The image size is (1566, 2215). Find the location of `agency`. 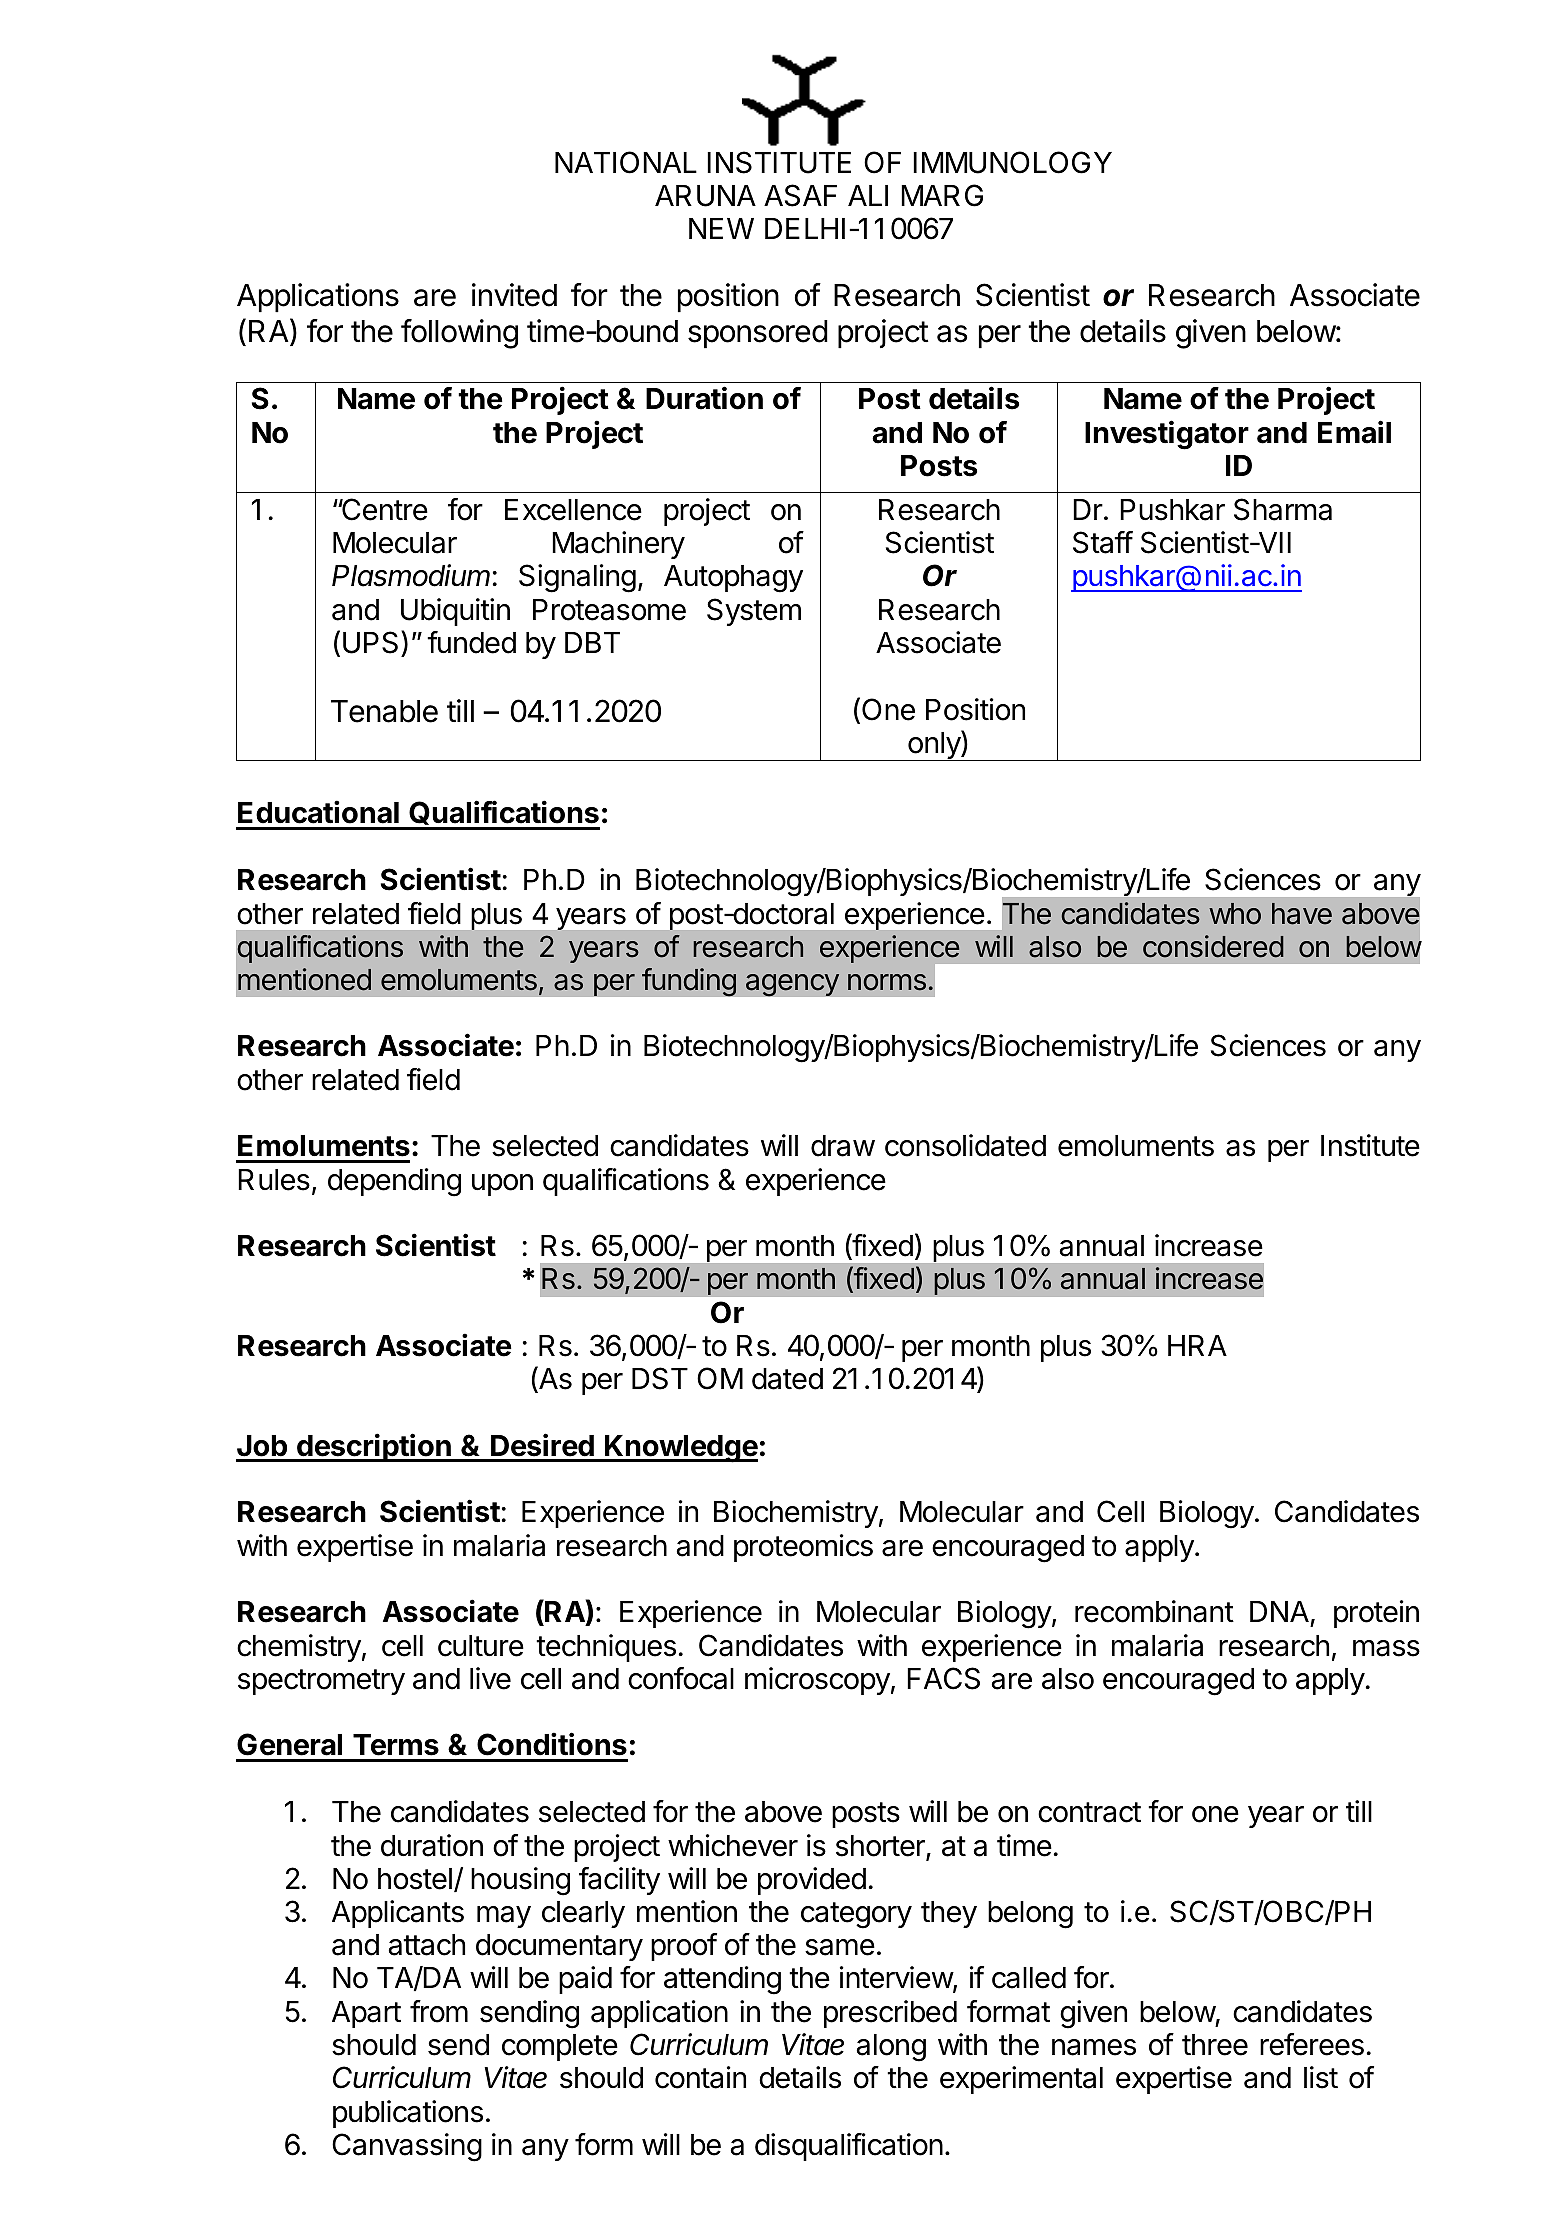

agency is located at coordinates (793, 985).
